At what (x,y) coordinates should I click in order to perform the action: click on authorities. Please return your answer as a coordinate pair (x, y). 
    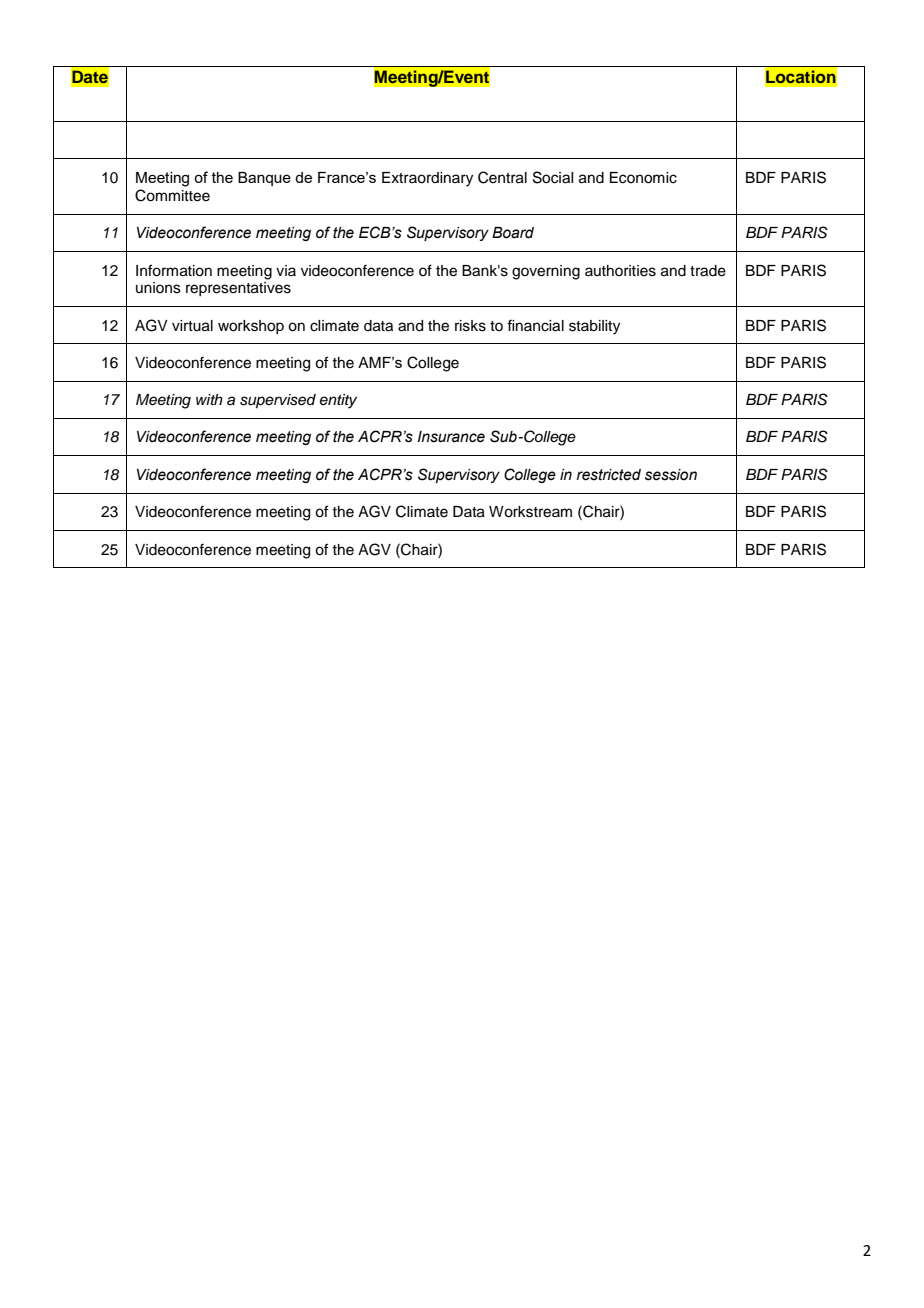
    Looking at the image, I should click on (620, 271).
